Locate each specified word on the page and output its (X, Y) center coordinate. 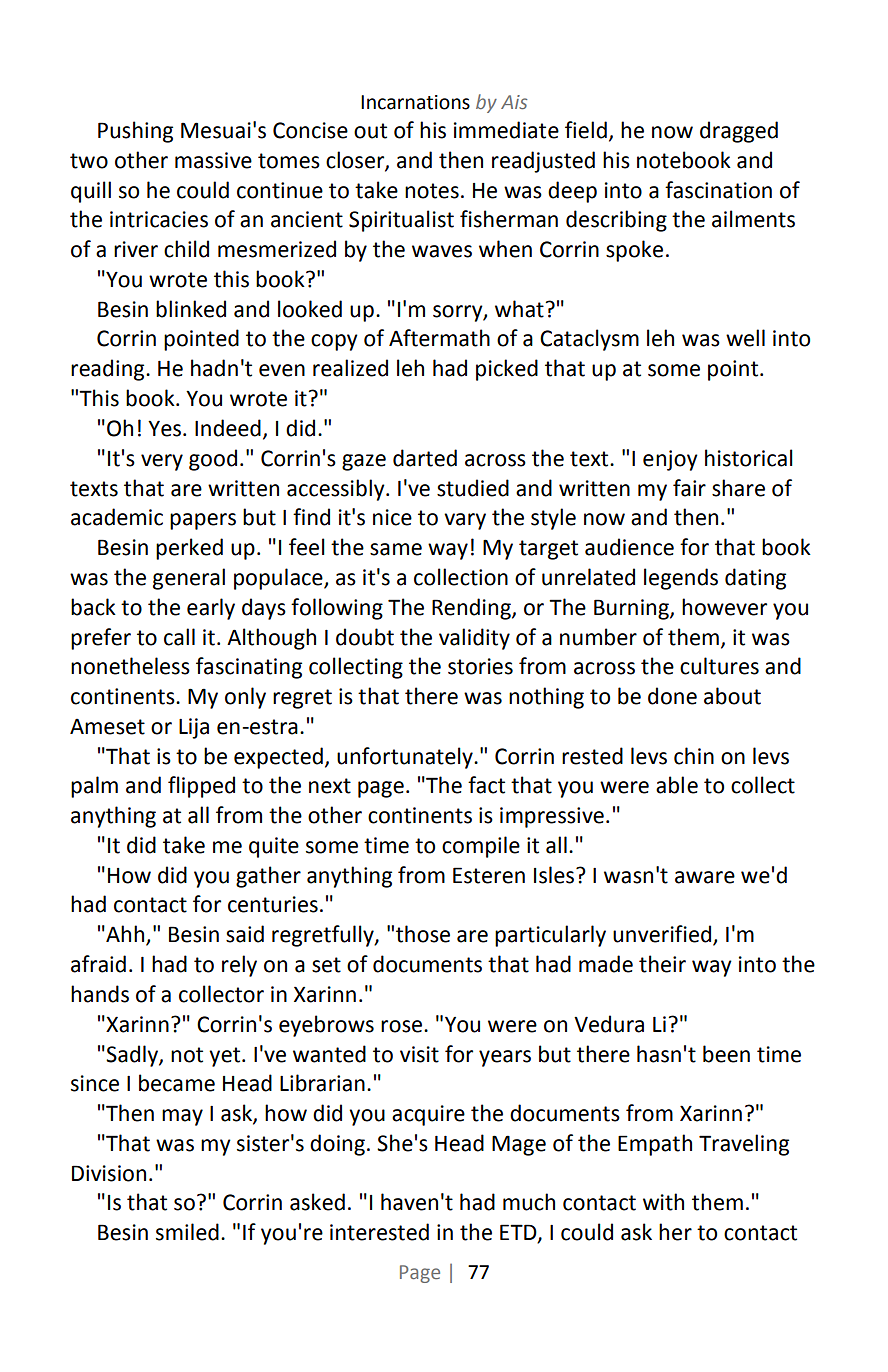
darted (425, 458)
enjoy (670, 460)
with (663, 1202)
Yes (166, 429)
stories (480, 666)
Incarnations (415, 102)
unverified (662, 934)
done (672, 696)
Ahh (125, 935)
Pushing (135, 132)
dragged (739, 132)
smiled (187, 1232)
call (179, 637)
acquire (428, 1115)
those (423, 934)
